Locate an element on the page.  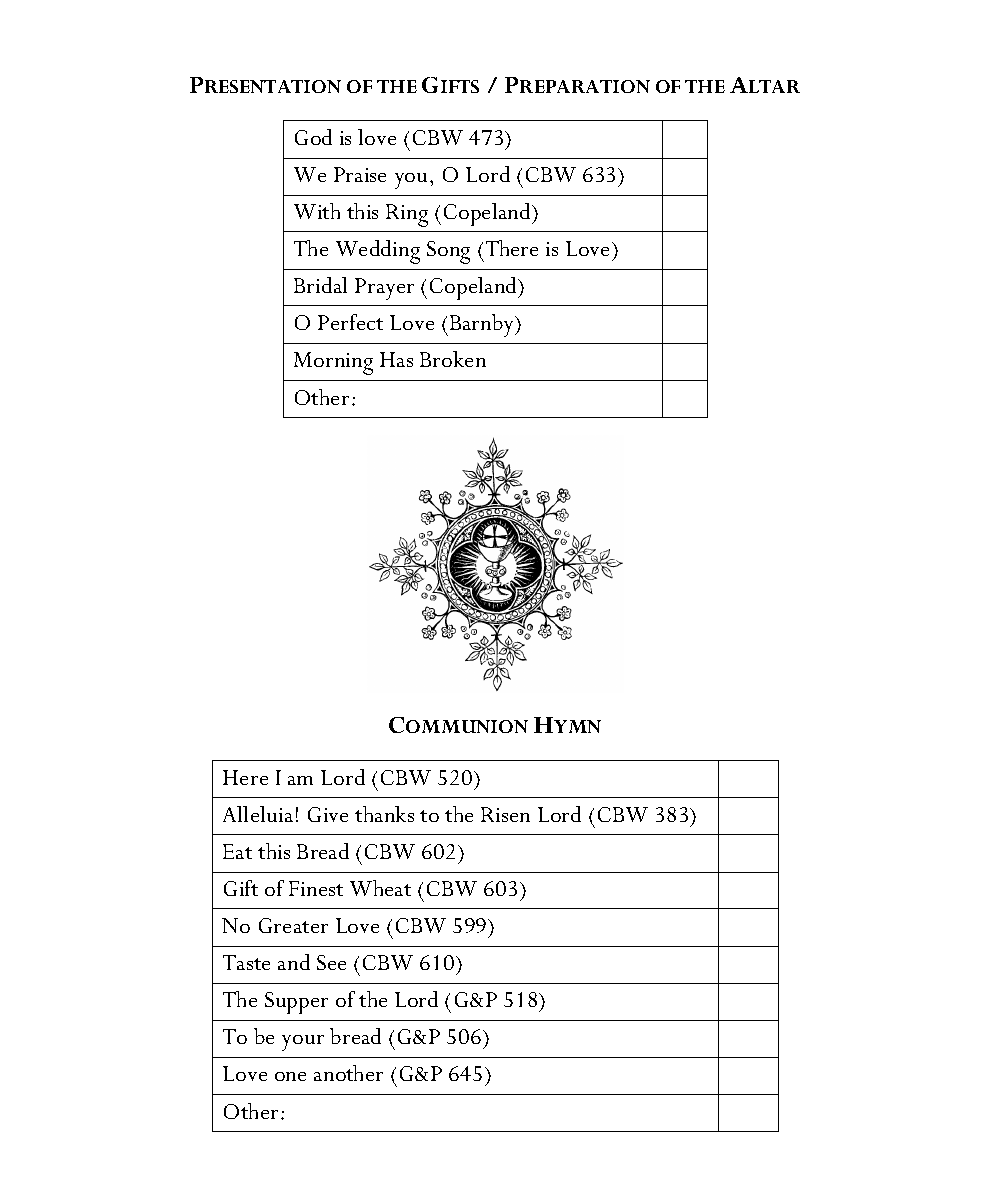
God is located at coordinates (313, 137).
